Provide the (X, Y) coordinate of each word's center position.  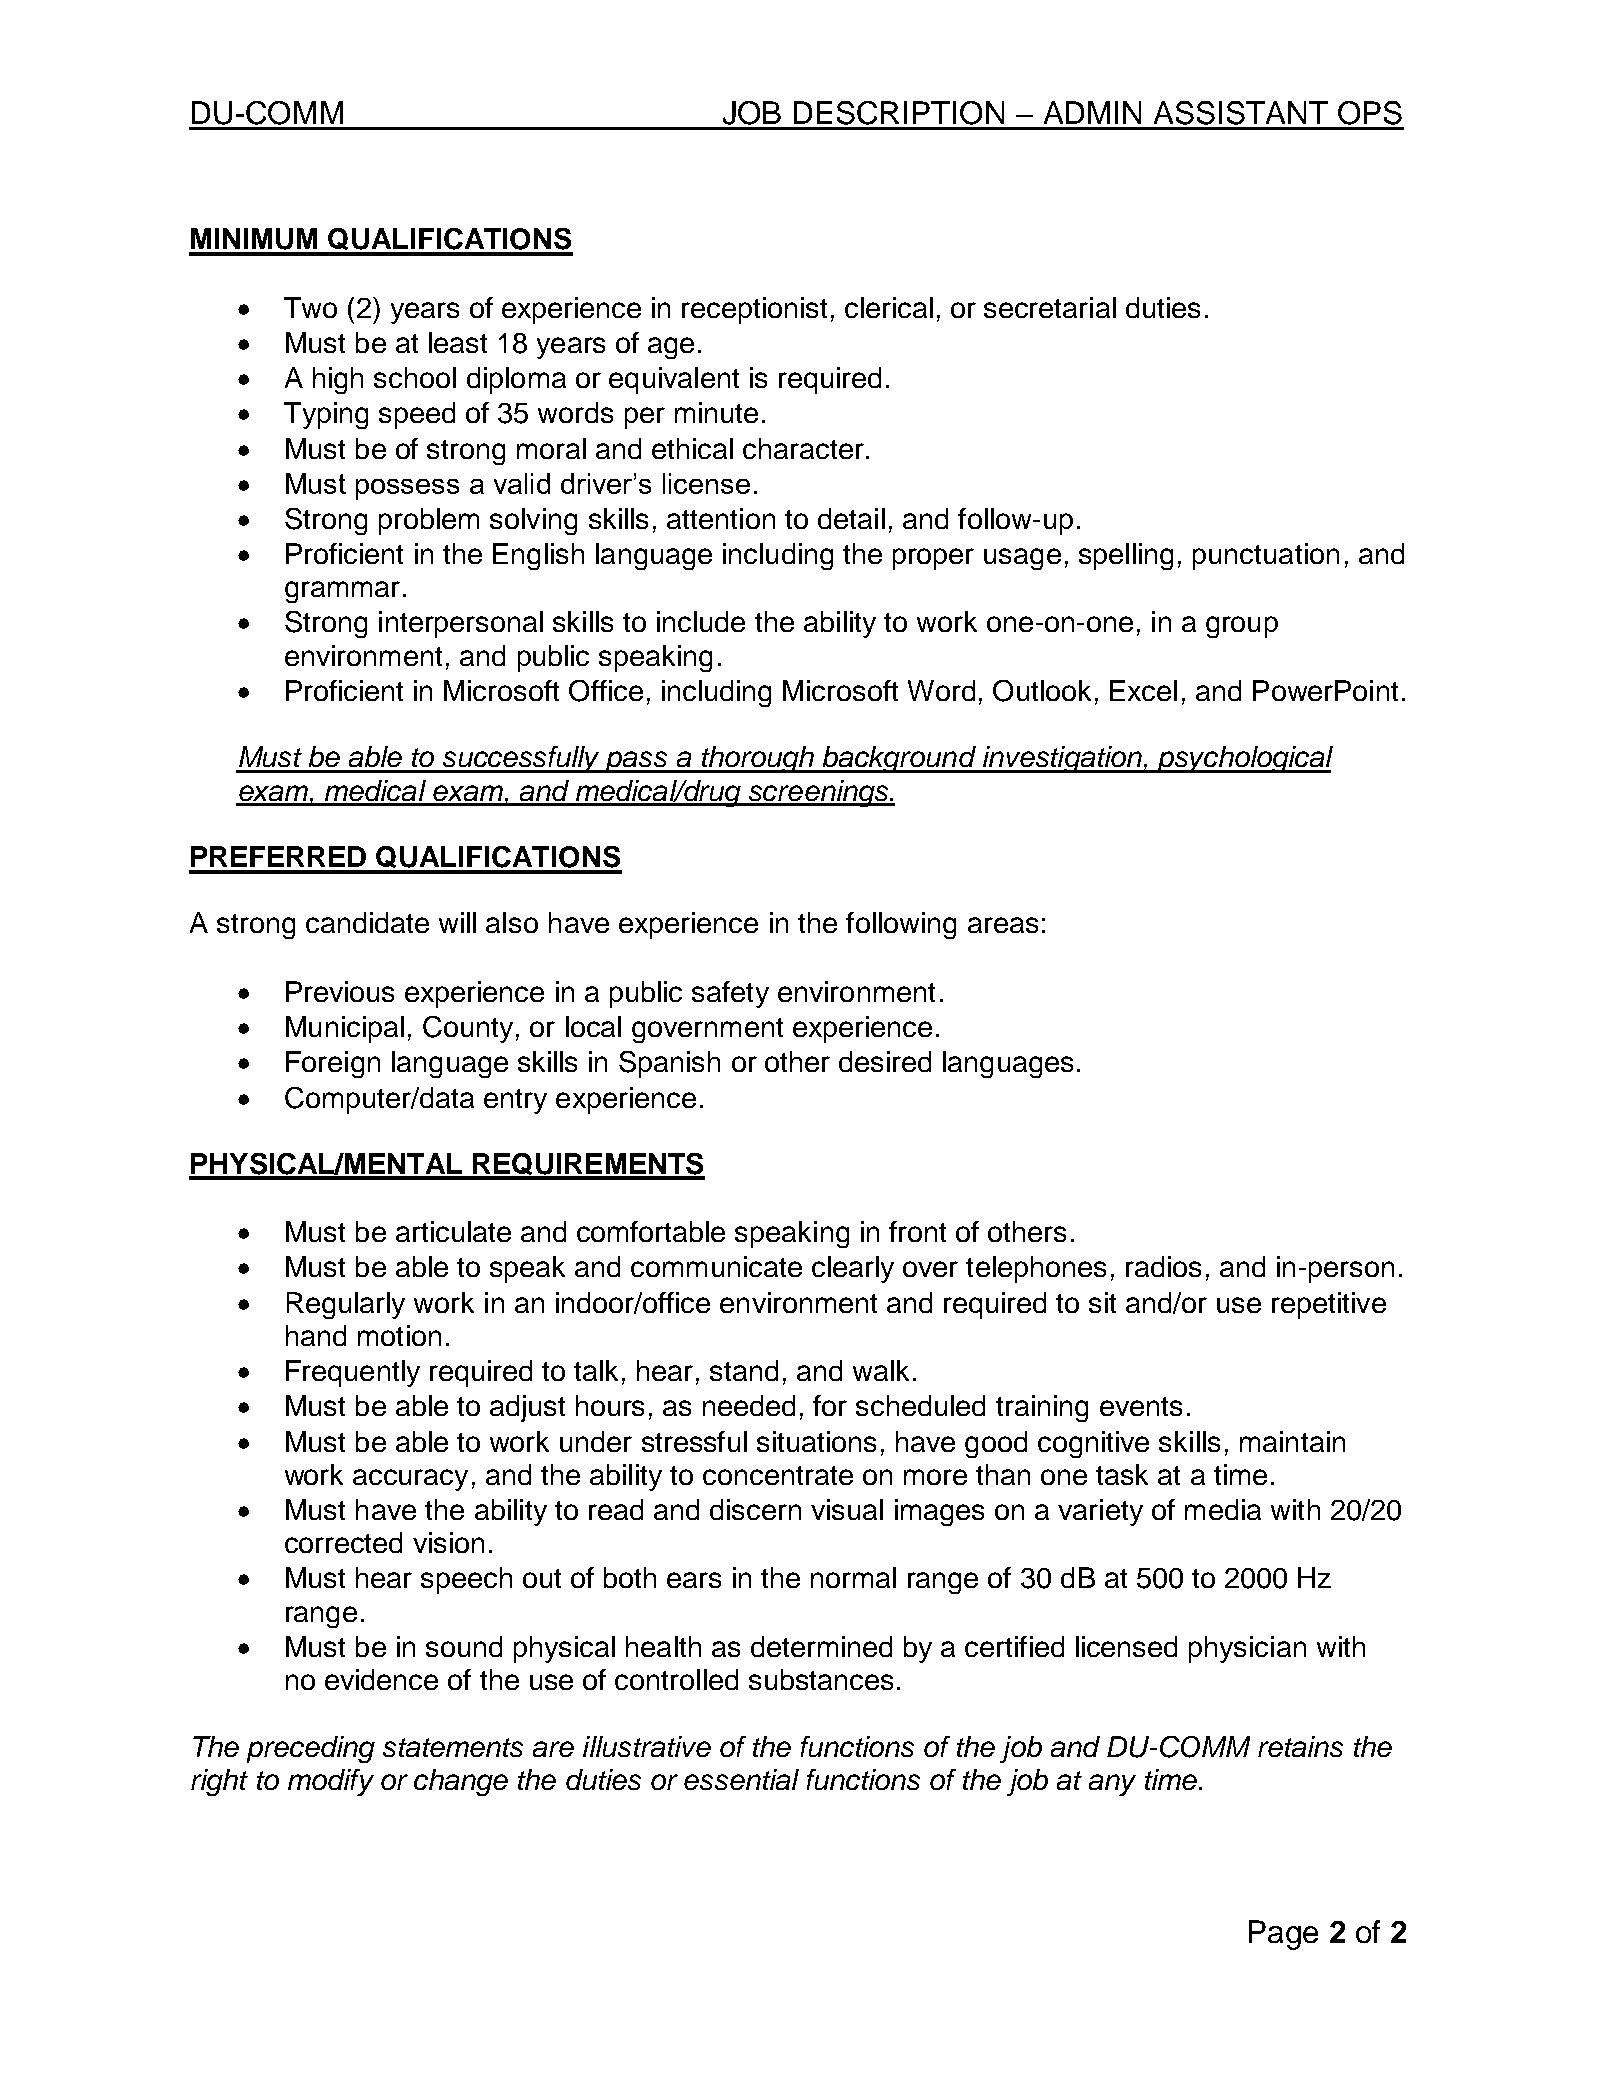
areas (1003, 925)
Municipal (345, 1029)
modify (331, 1782)
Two (310, 307)
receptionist (754, 310)
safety (730, 994)
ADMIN (1092, 112)
